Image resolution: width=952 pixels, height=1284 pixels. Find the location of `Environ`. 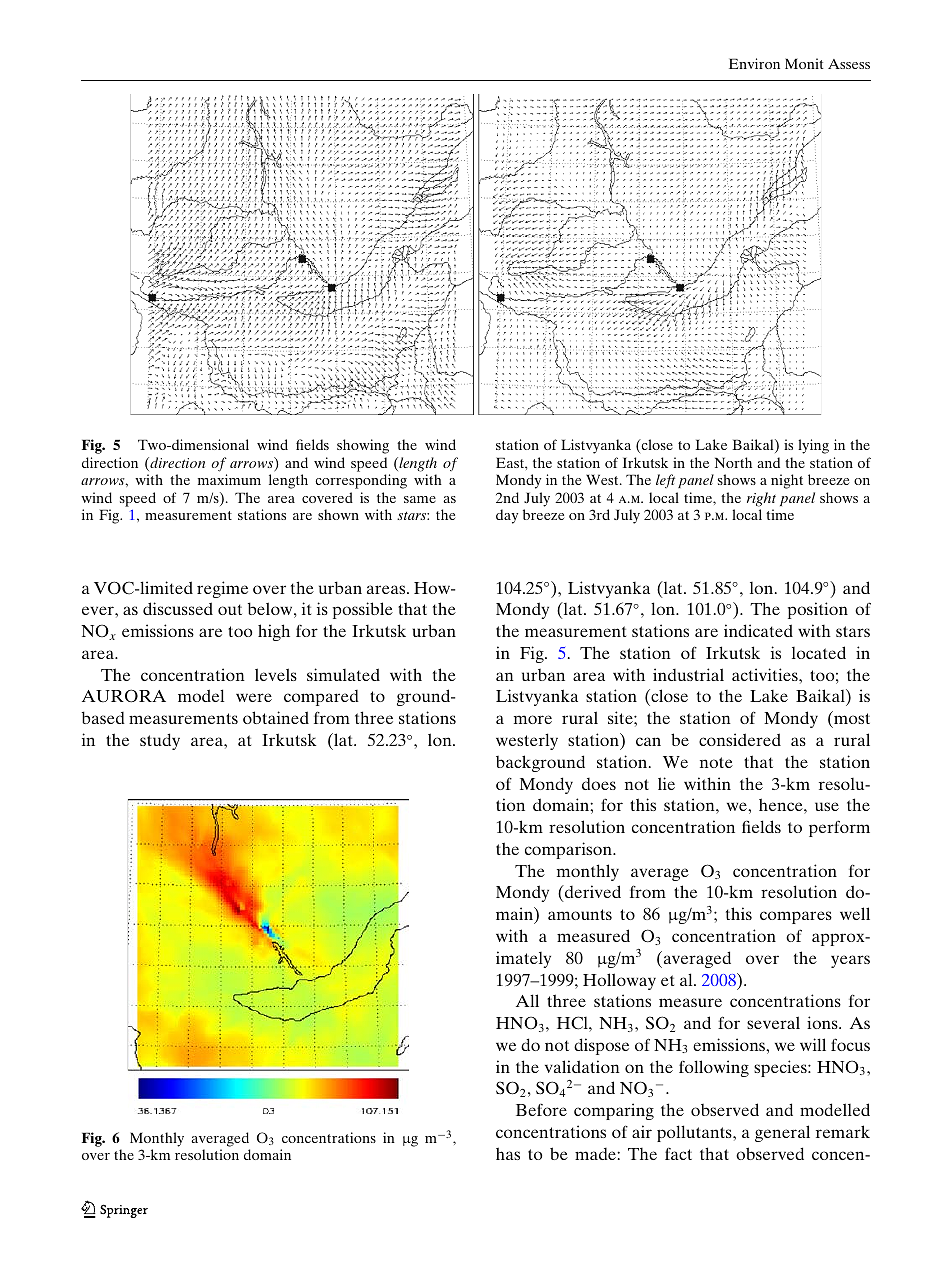

Environ is located at coordinates (754, 63).
